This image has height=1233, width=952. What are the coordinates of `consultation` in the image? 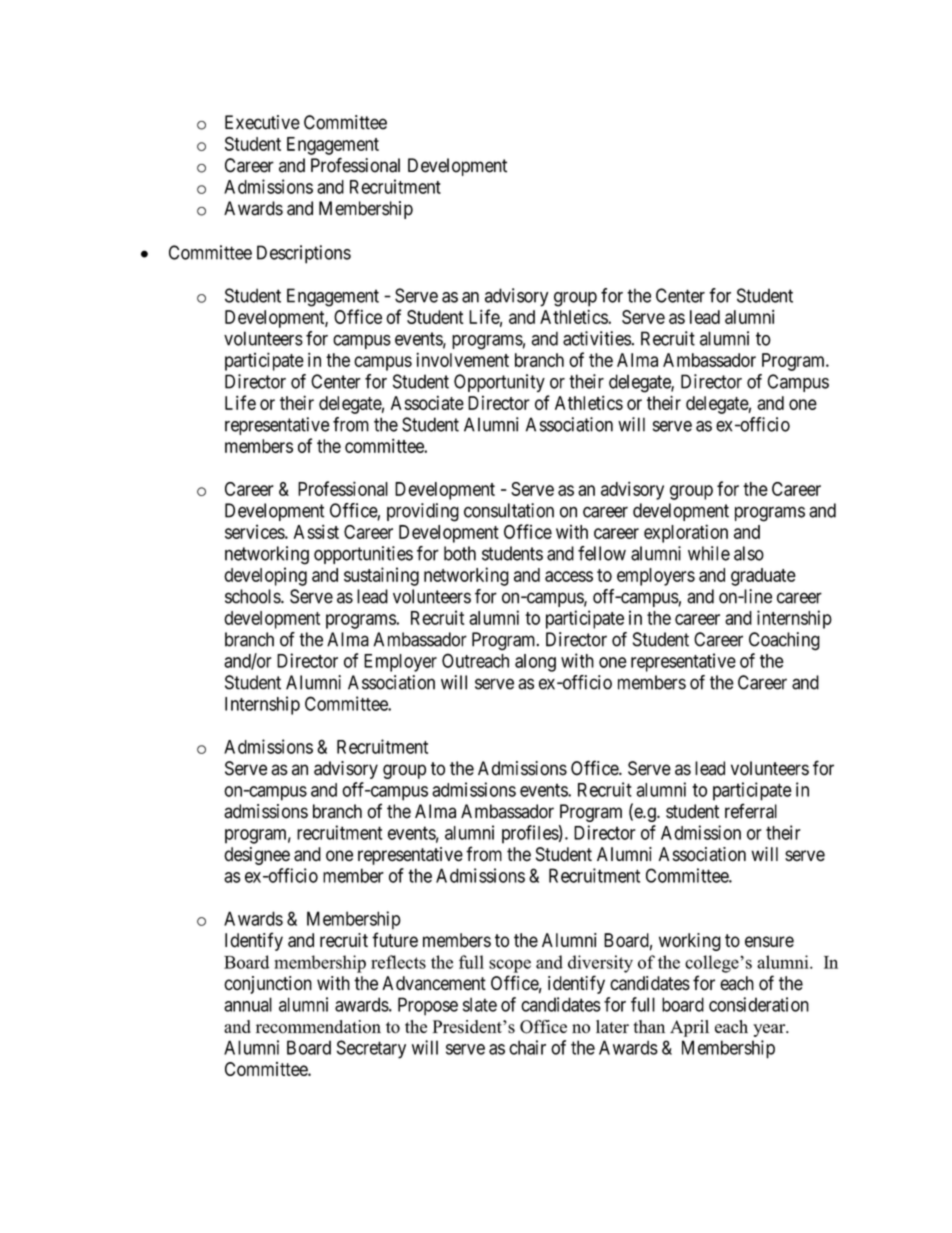 It's located at (509, 510).
